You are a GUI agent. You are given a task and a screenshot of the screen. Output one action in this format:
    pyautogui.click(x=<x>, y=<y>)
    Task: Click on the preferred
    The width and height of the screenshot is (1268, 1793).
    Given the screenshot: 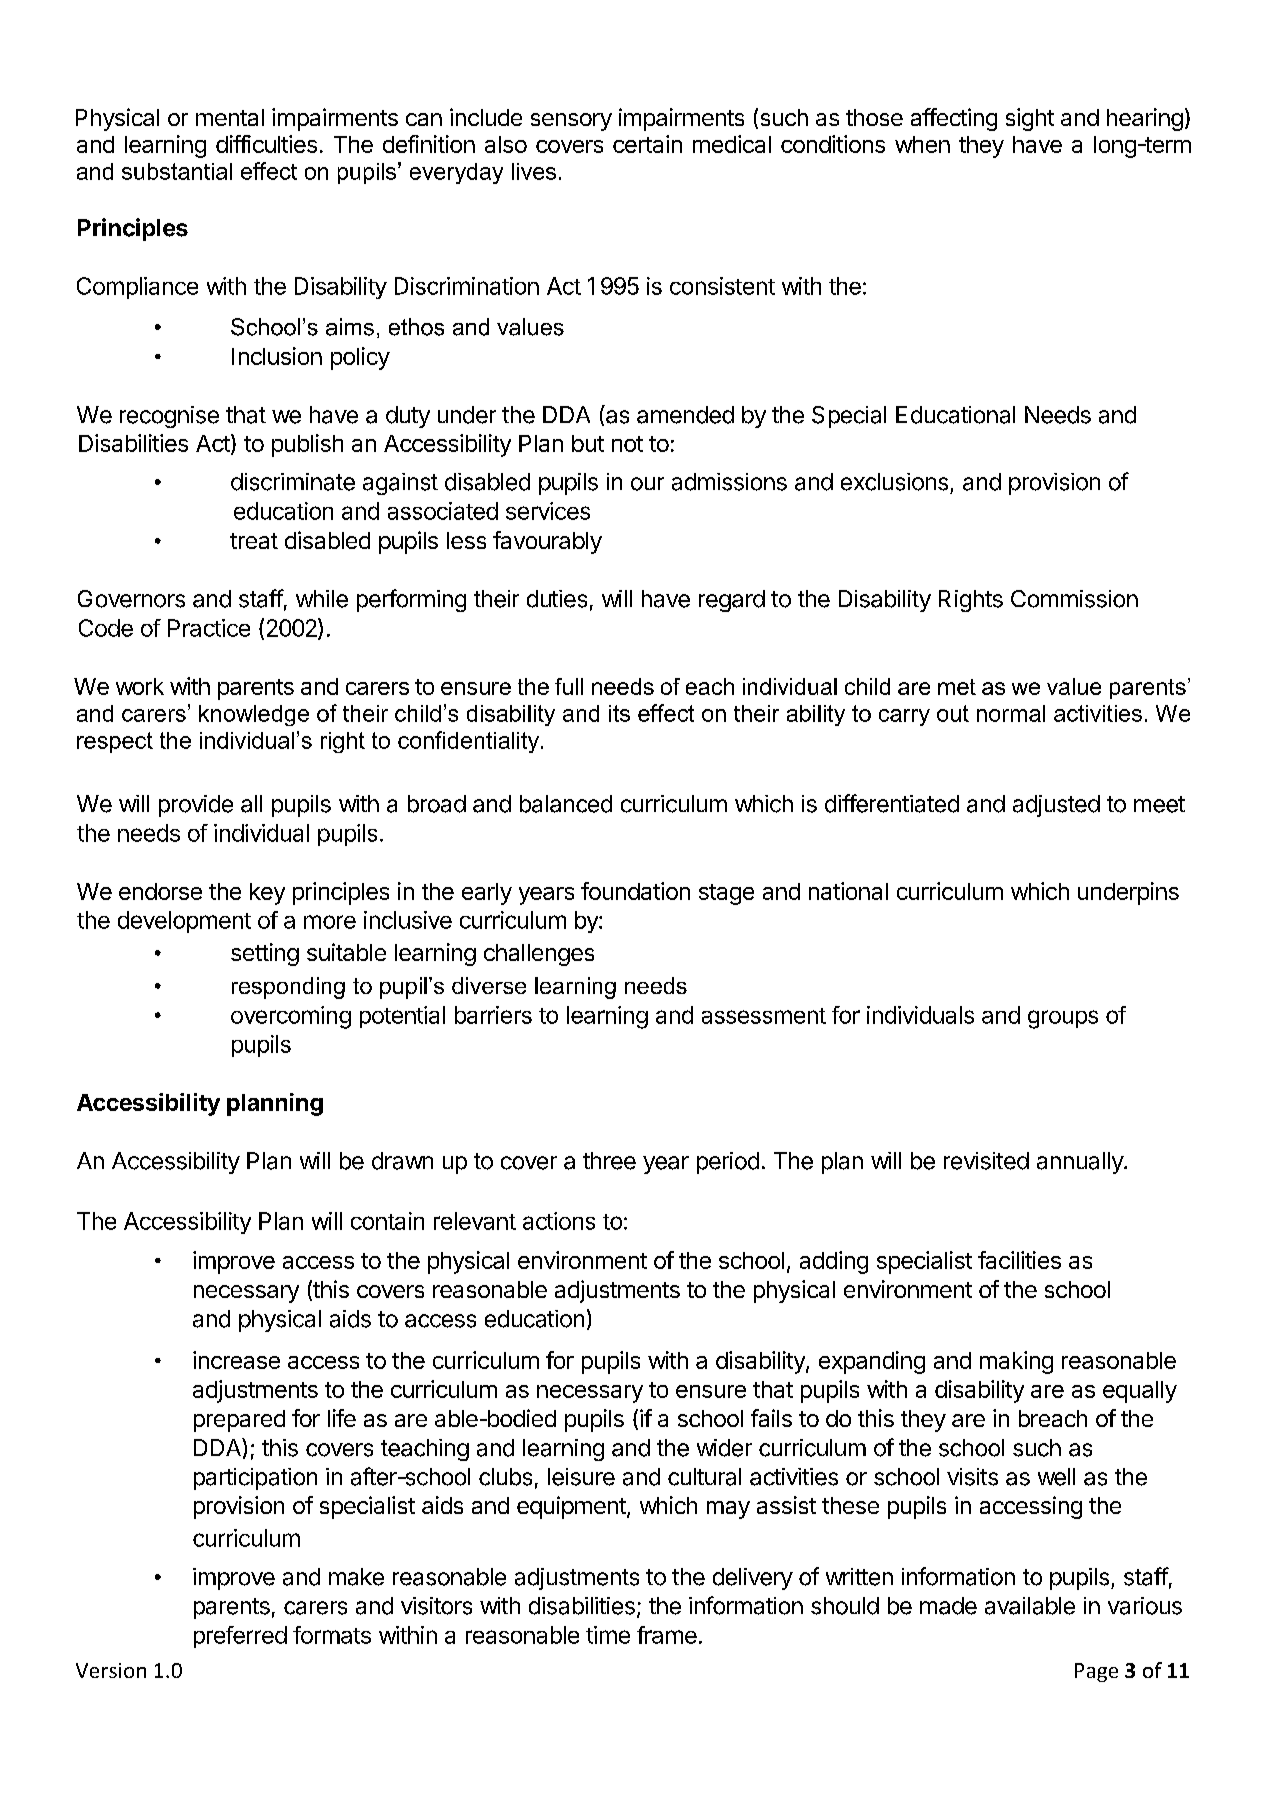 What is the action you would take?
    pyautogui.click(x=240, y=1637)
